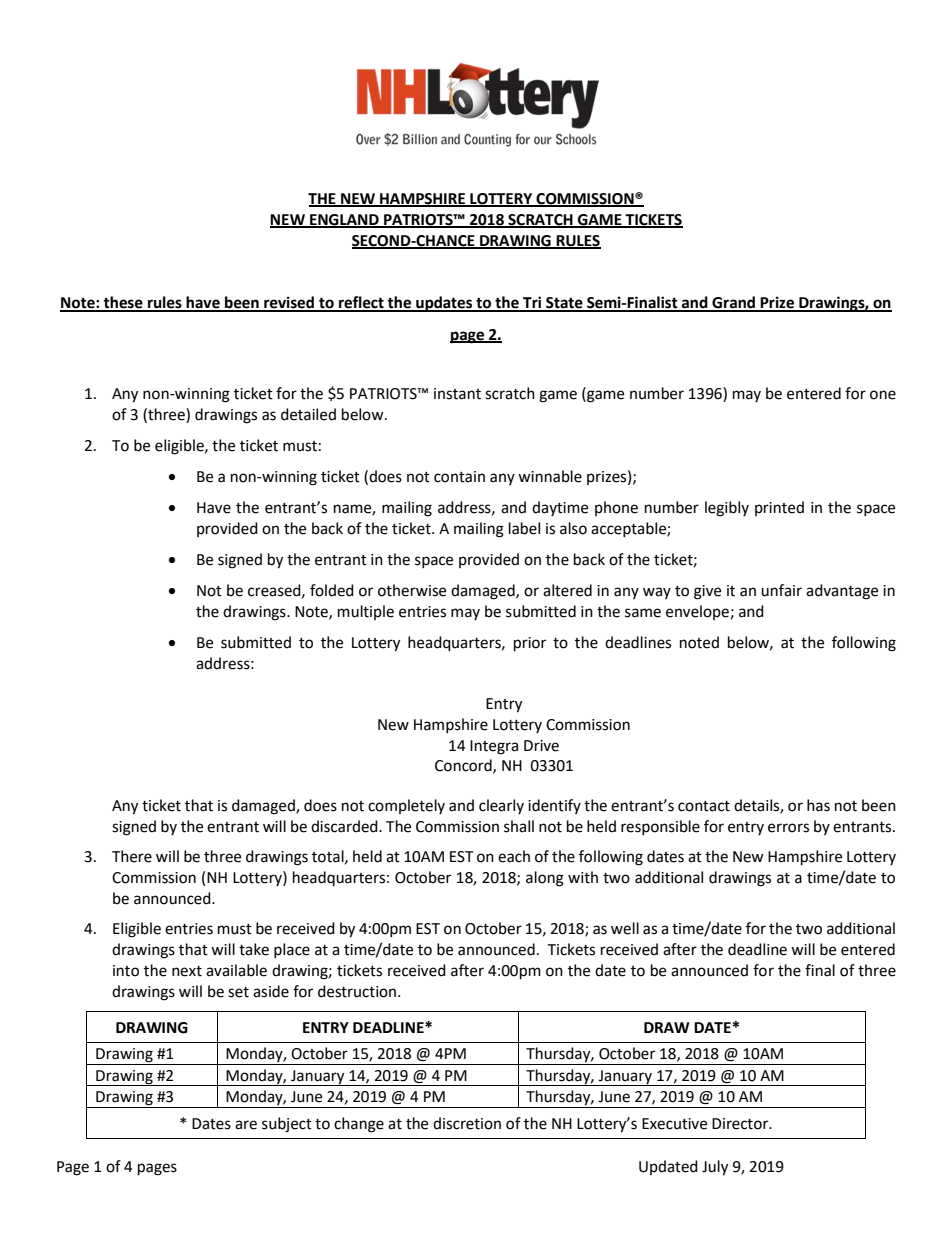  I want to click on are, so click(246, 1125).
